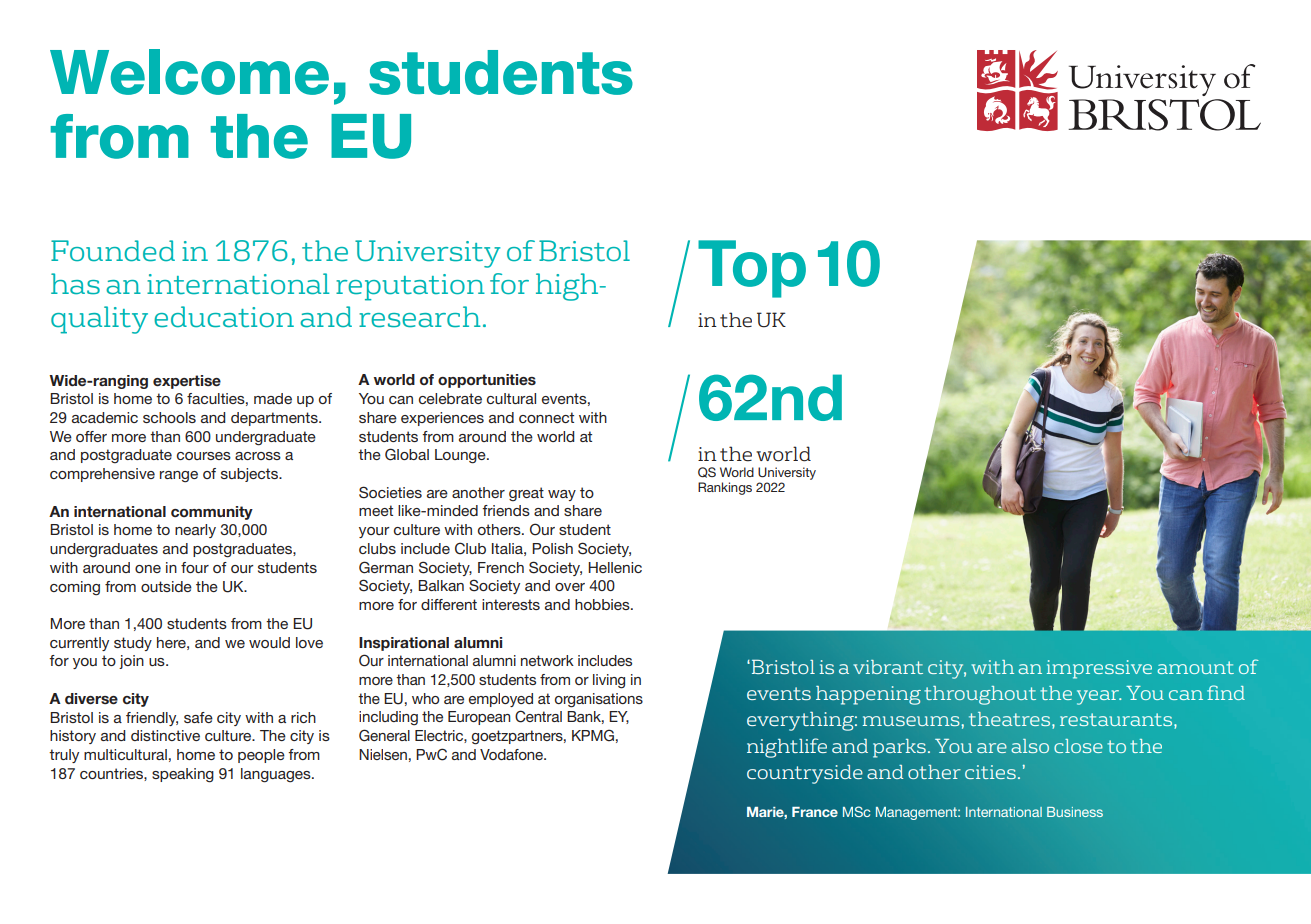 The width and height of the document is (1311, 924). I want to click on reputation, so click(410, 287).
